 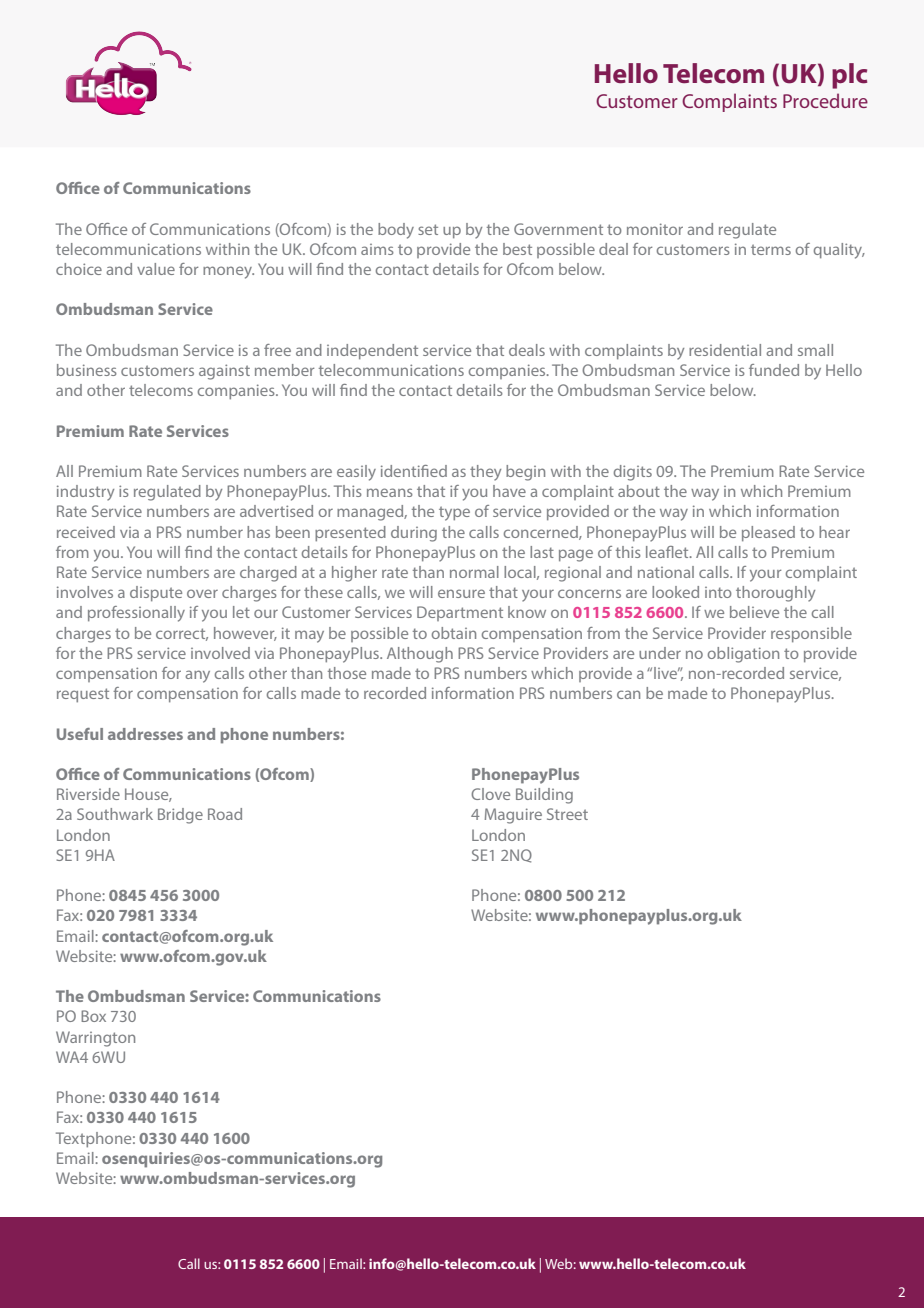 What do you see at coordinates (743, 655) in the image?
I see `obligation` at bounding box center [743, 655].
